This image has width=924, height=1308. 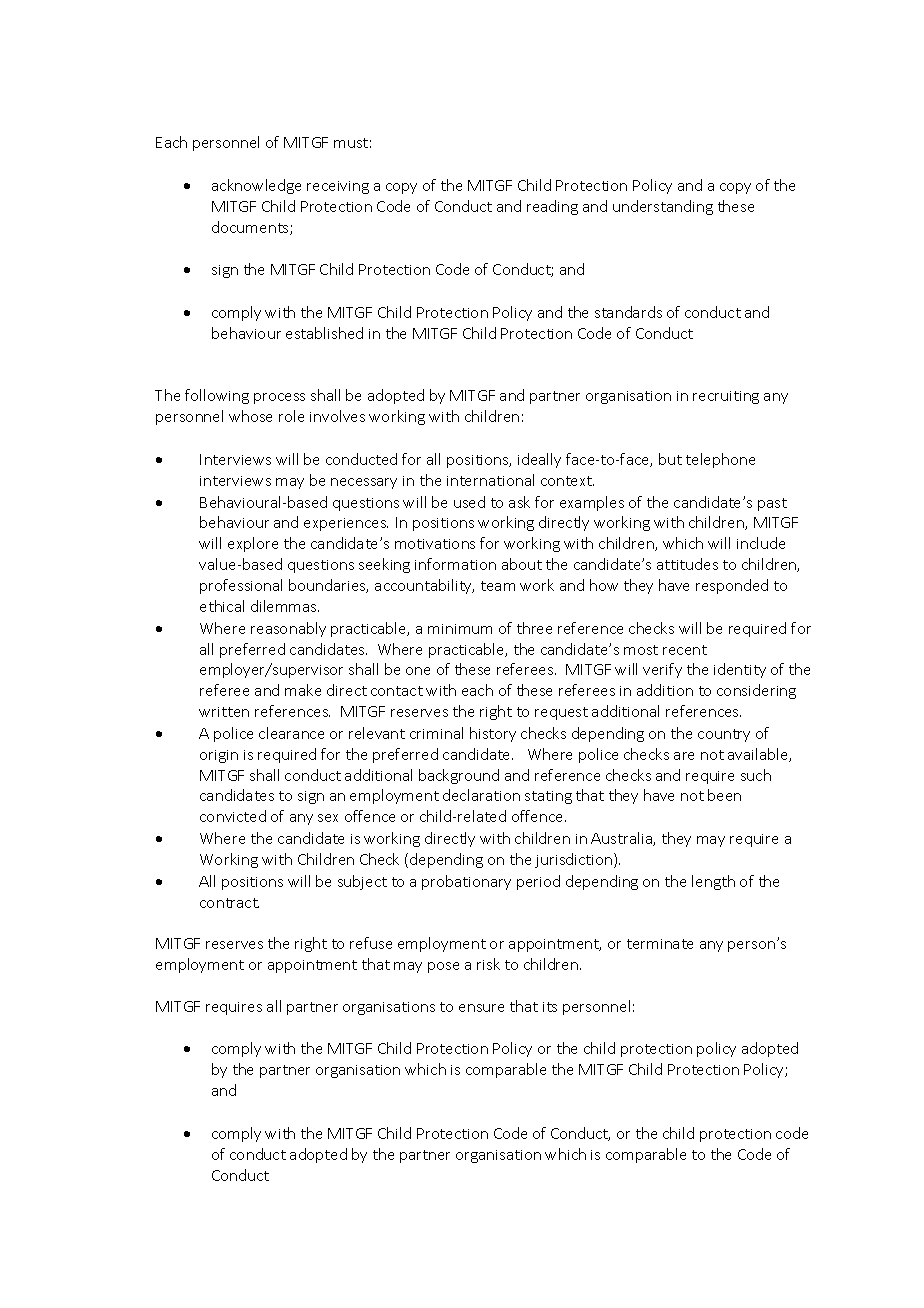 What do you see at coordinates (687, 564) in the image?
I see `attitudes` at bounding box center [687, 564].
